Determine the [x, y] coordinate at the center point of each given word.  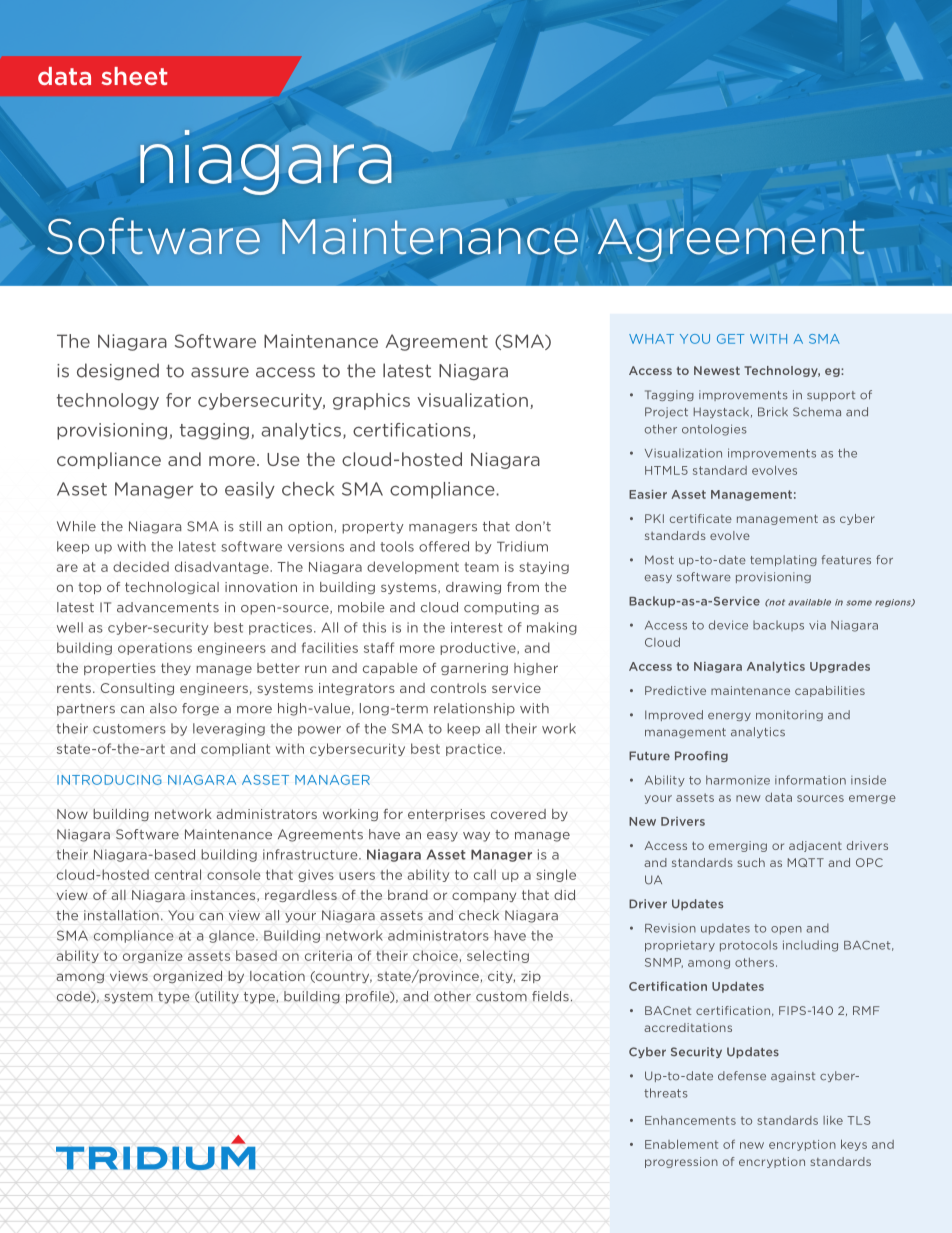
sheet [134, 76]
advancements [168, 607]
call [485, 874]
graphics [371, 401]
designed [118, 371]
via [817, 625]
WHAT [651, 339]
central [178, 874]
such [751, 862]
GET [730, 339]
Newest [717, 370]
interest [477, 627]
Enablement [681, 1144]
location [277, 976]
